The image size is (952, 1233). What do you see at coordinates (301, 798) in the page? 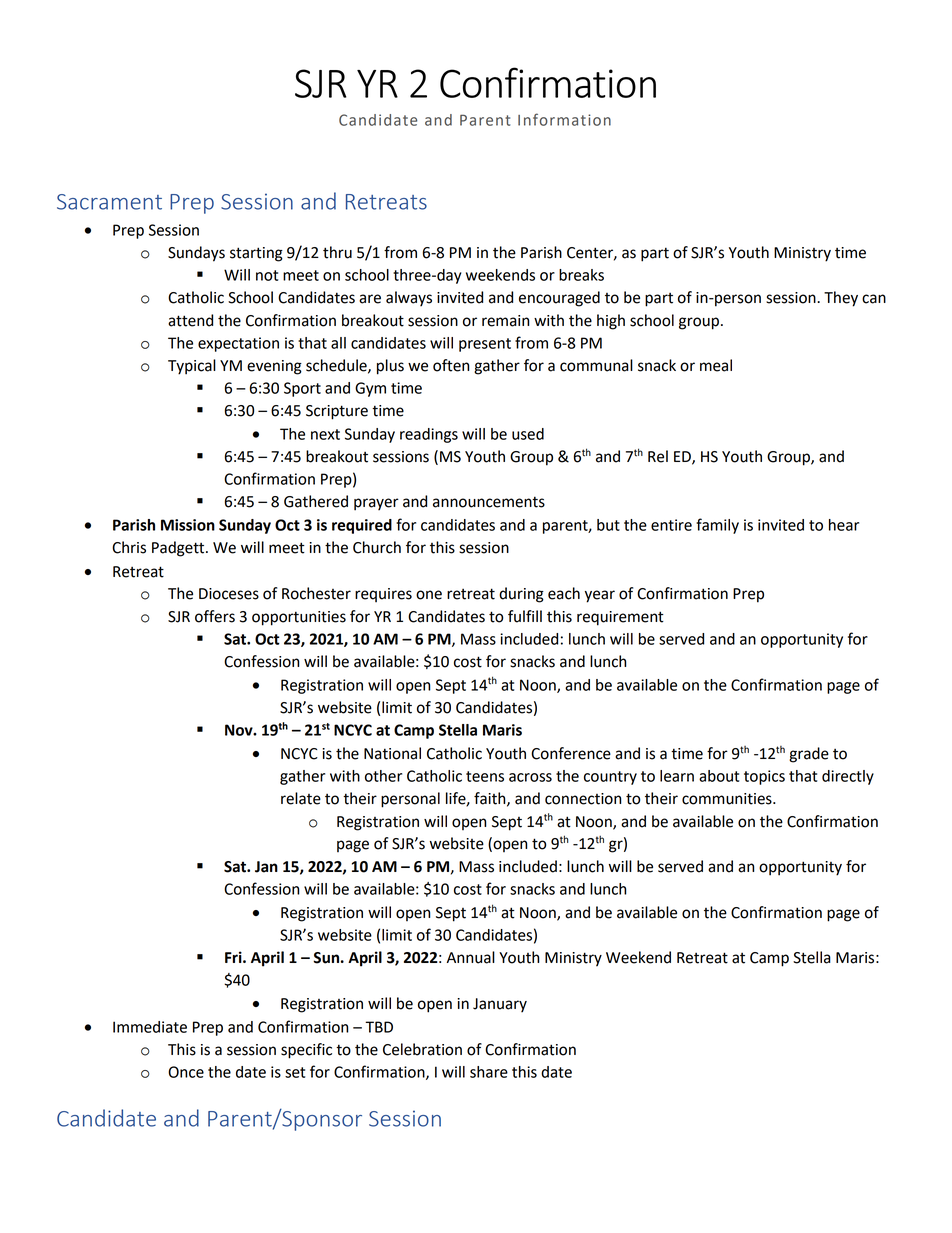
I see `relate` at bounding box center [301, 798].
